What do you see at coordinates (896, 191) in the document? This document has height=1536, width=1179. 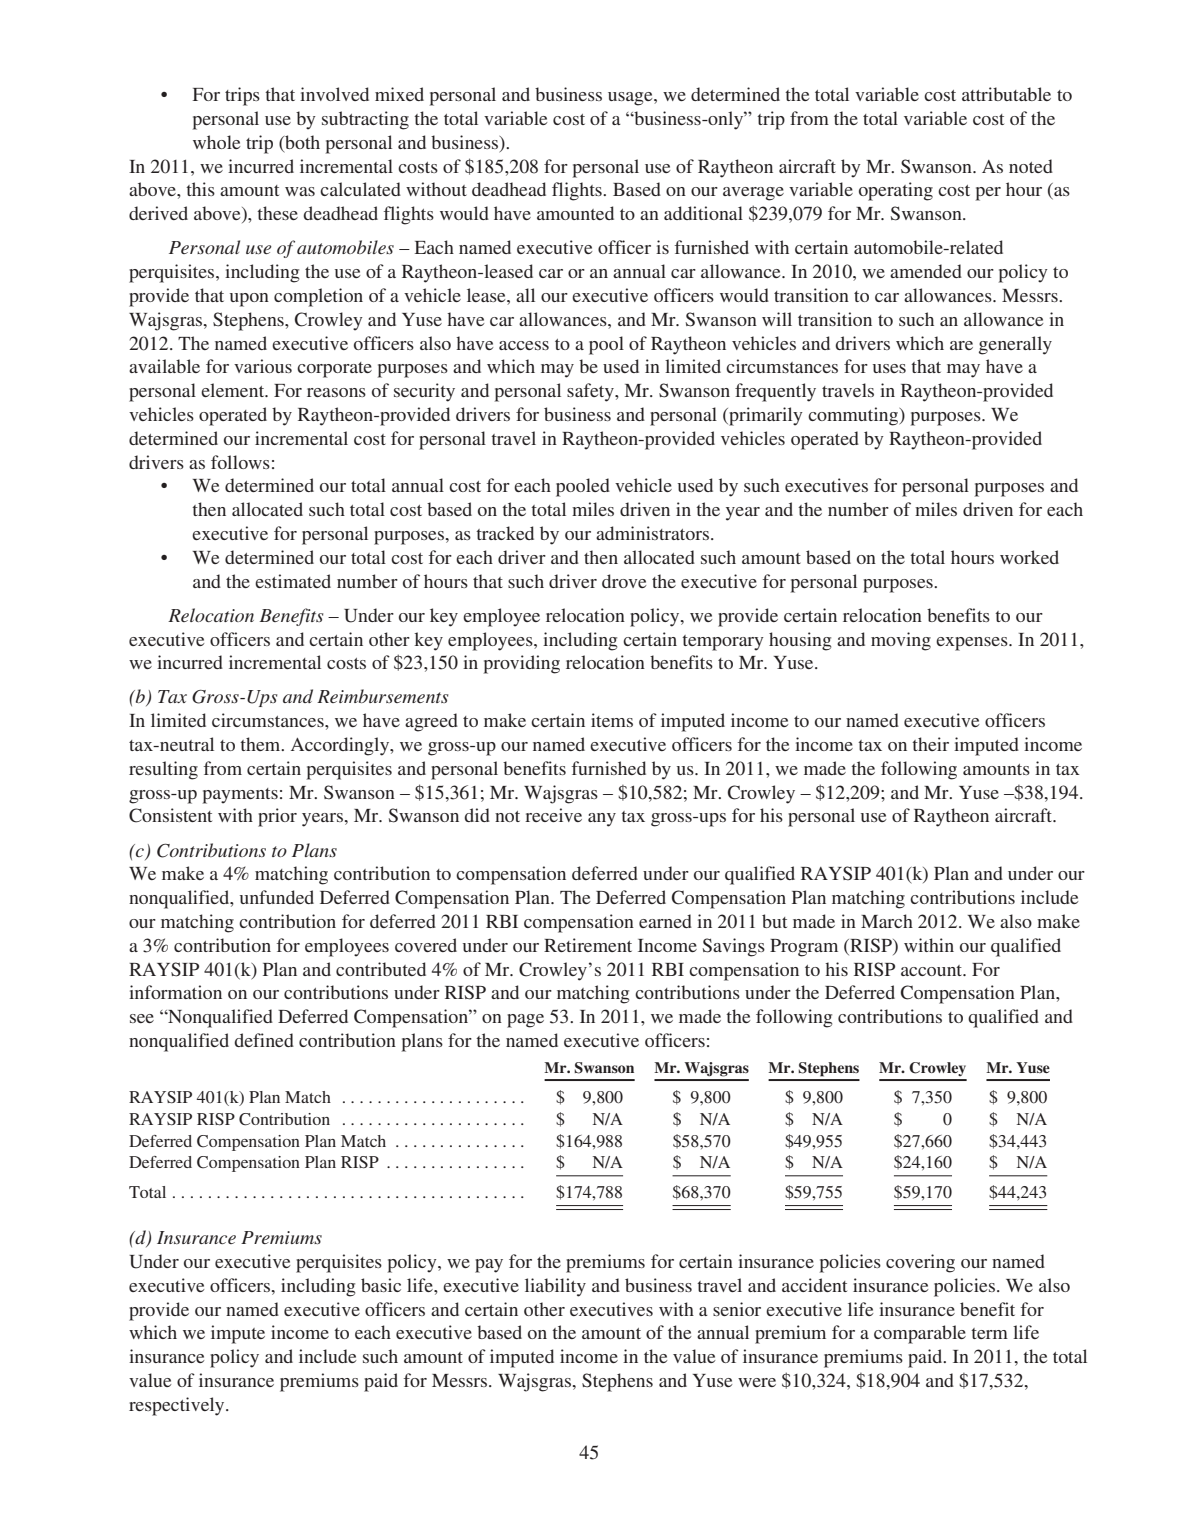 I see `operating` at bounding box center [896, 191].
